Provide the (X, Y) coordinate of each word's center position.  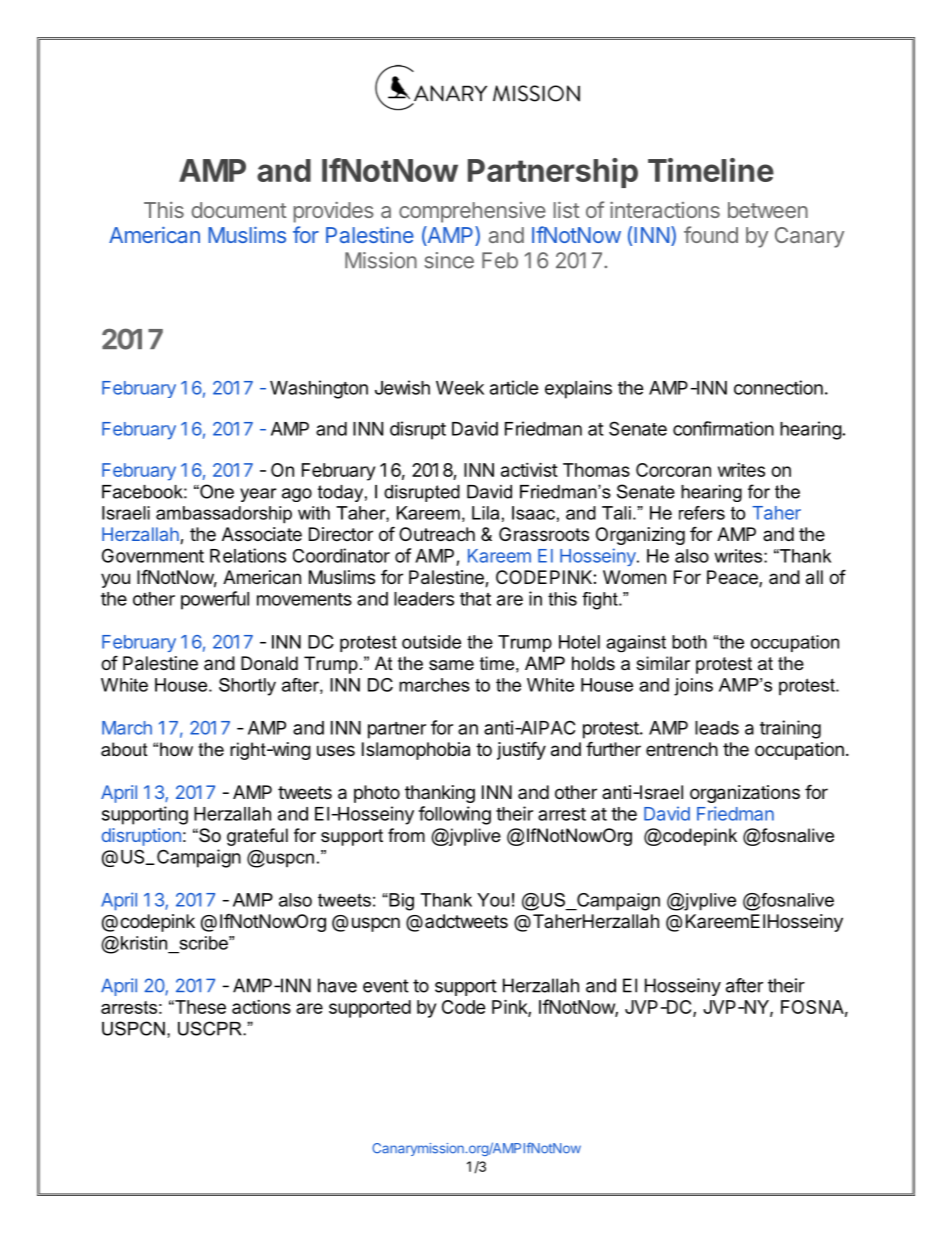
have (337, 985)
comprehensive (472, 212)
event (386, 986)
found (711, 234)
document (239, 210)
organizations (745, 794)
